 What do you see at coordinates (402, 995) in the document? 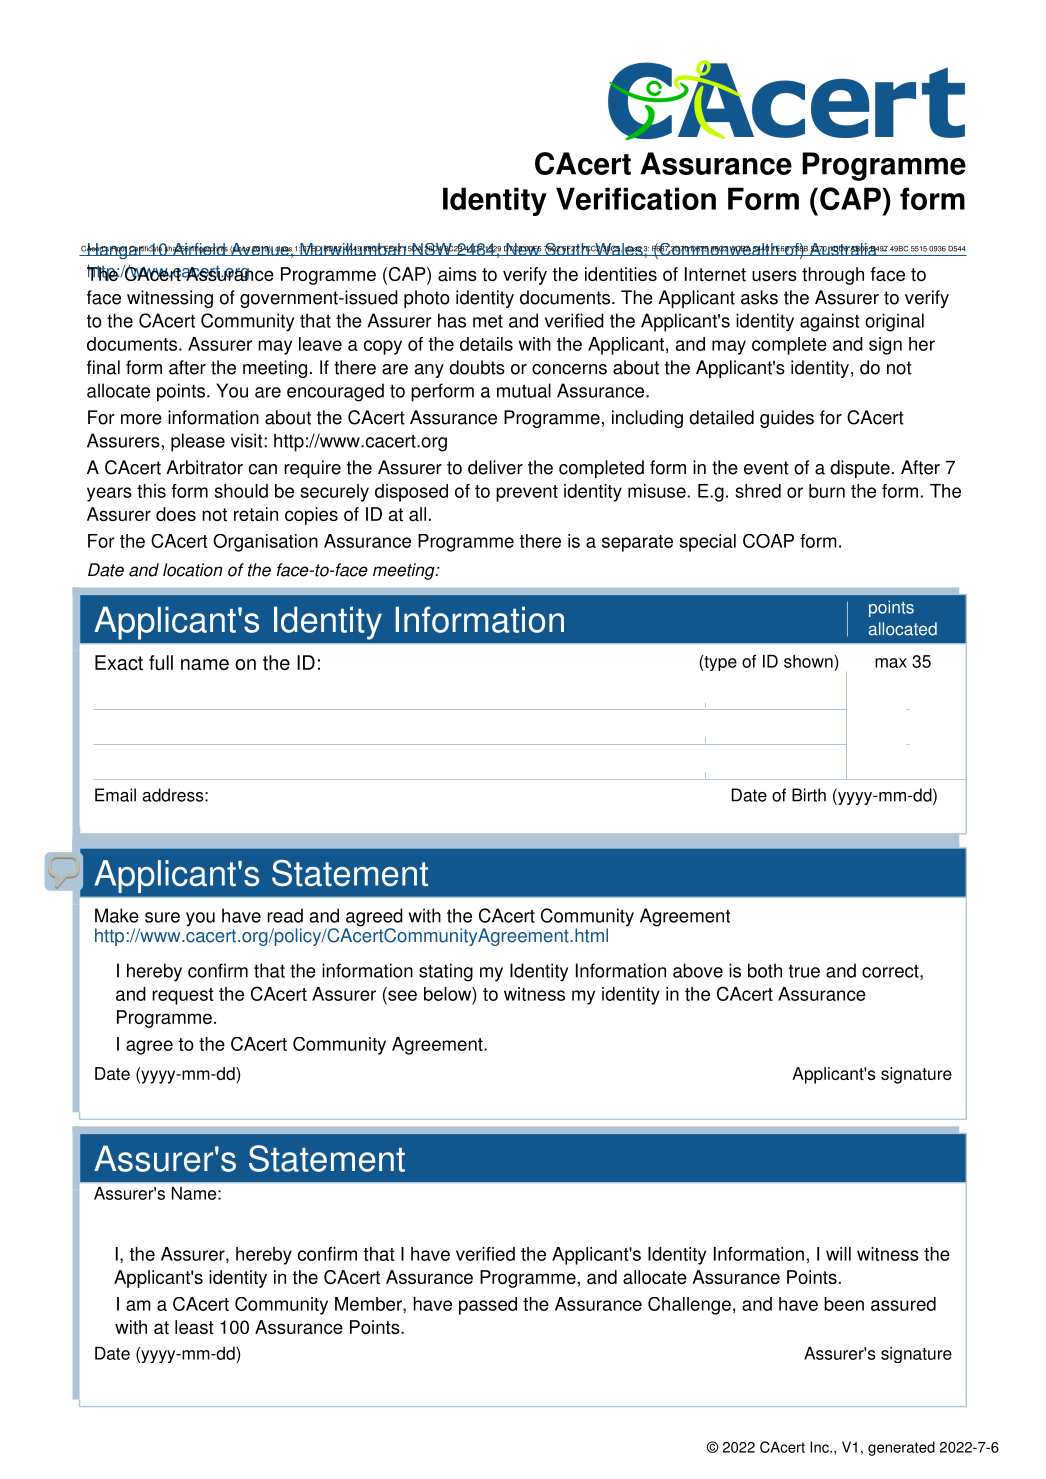
I see `see` at bounding box center [402, 995].
